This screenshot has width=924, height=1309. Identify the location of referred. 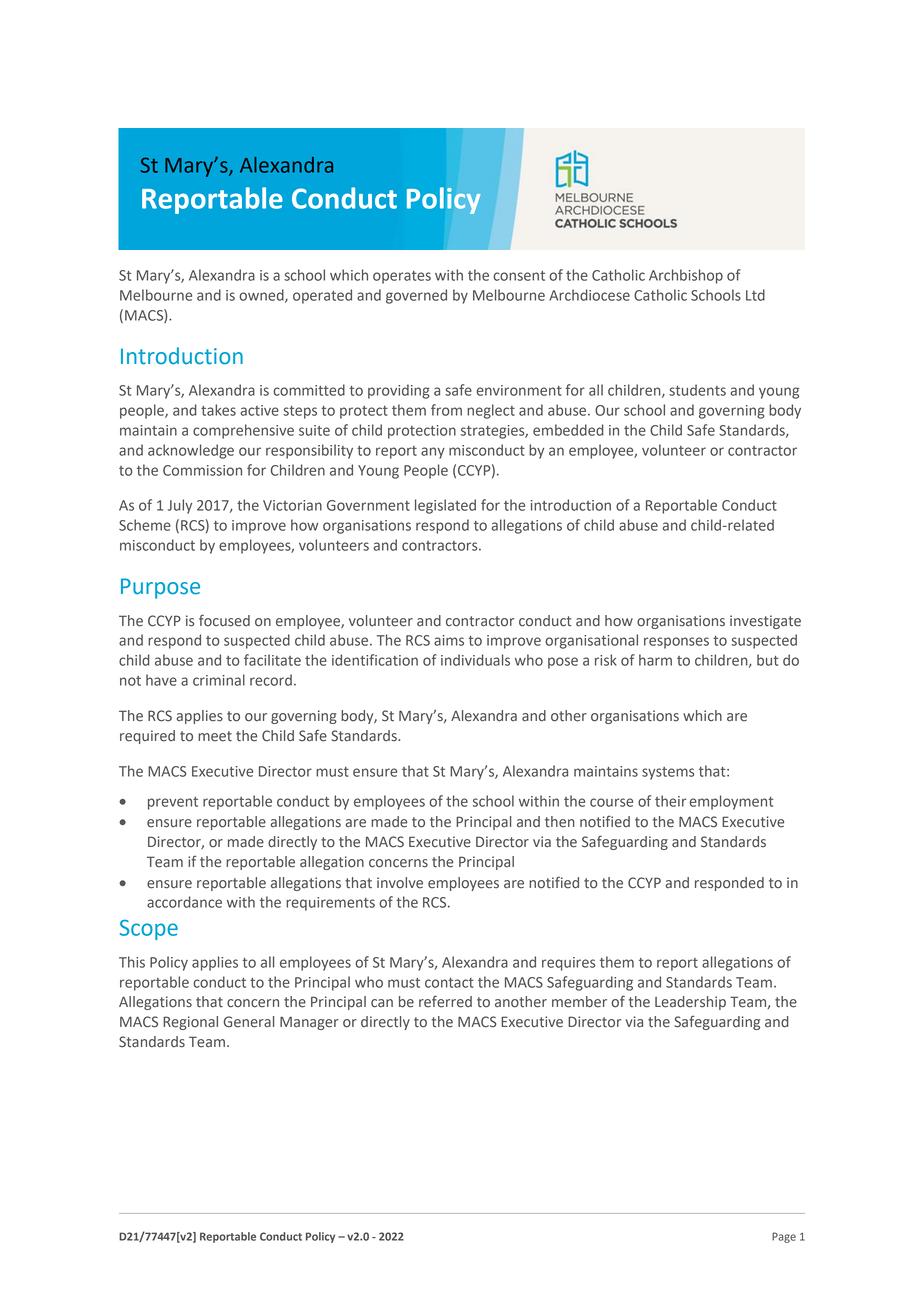
(445, 1001).
